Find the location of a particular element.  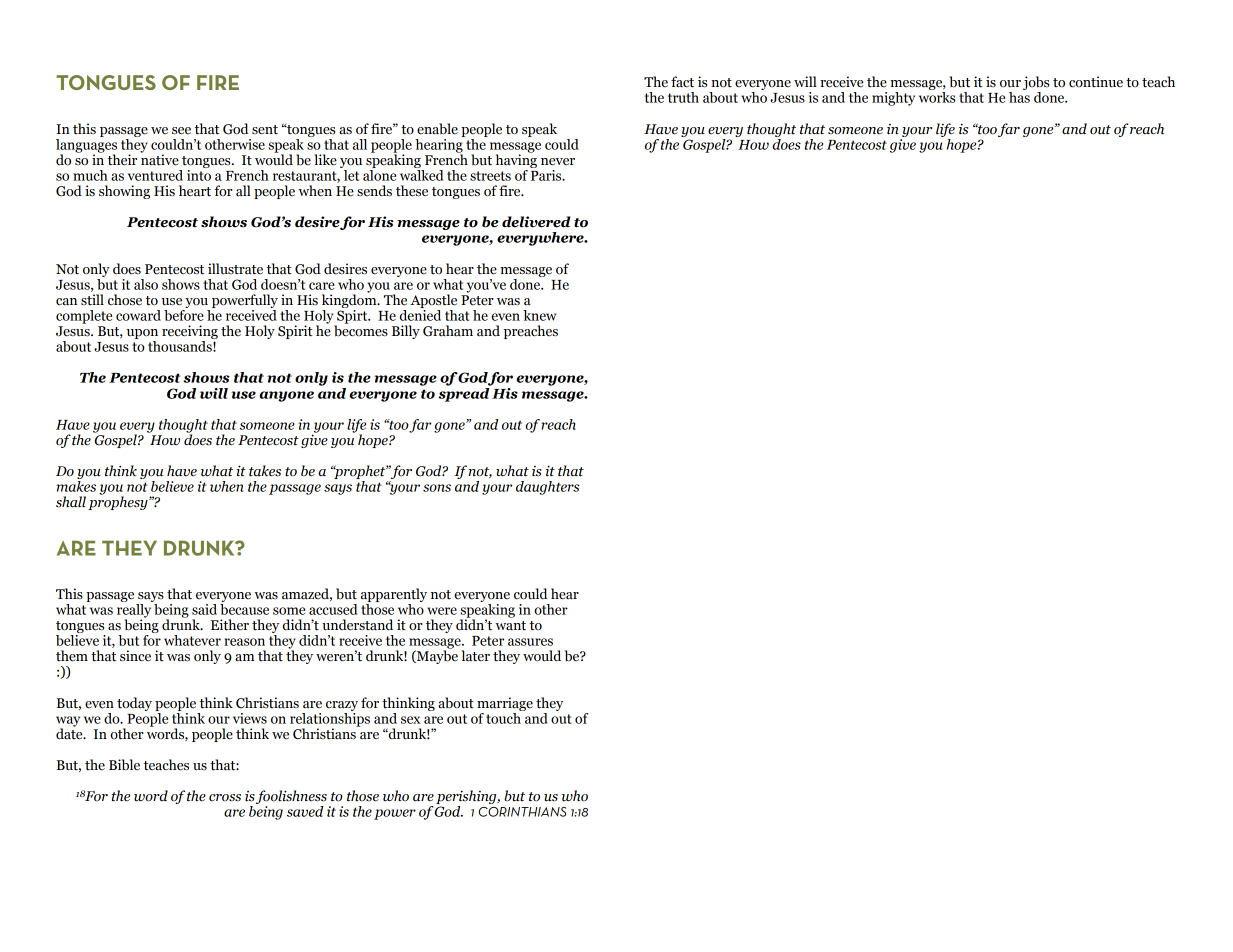

takes is located at coordinates (265, 471).
